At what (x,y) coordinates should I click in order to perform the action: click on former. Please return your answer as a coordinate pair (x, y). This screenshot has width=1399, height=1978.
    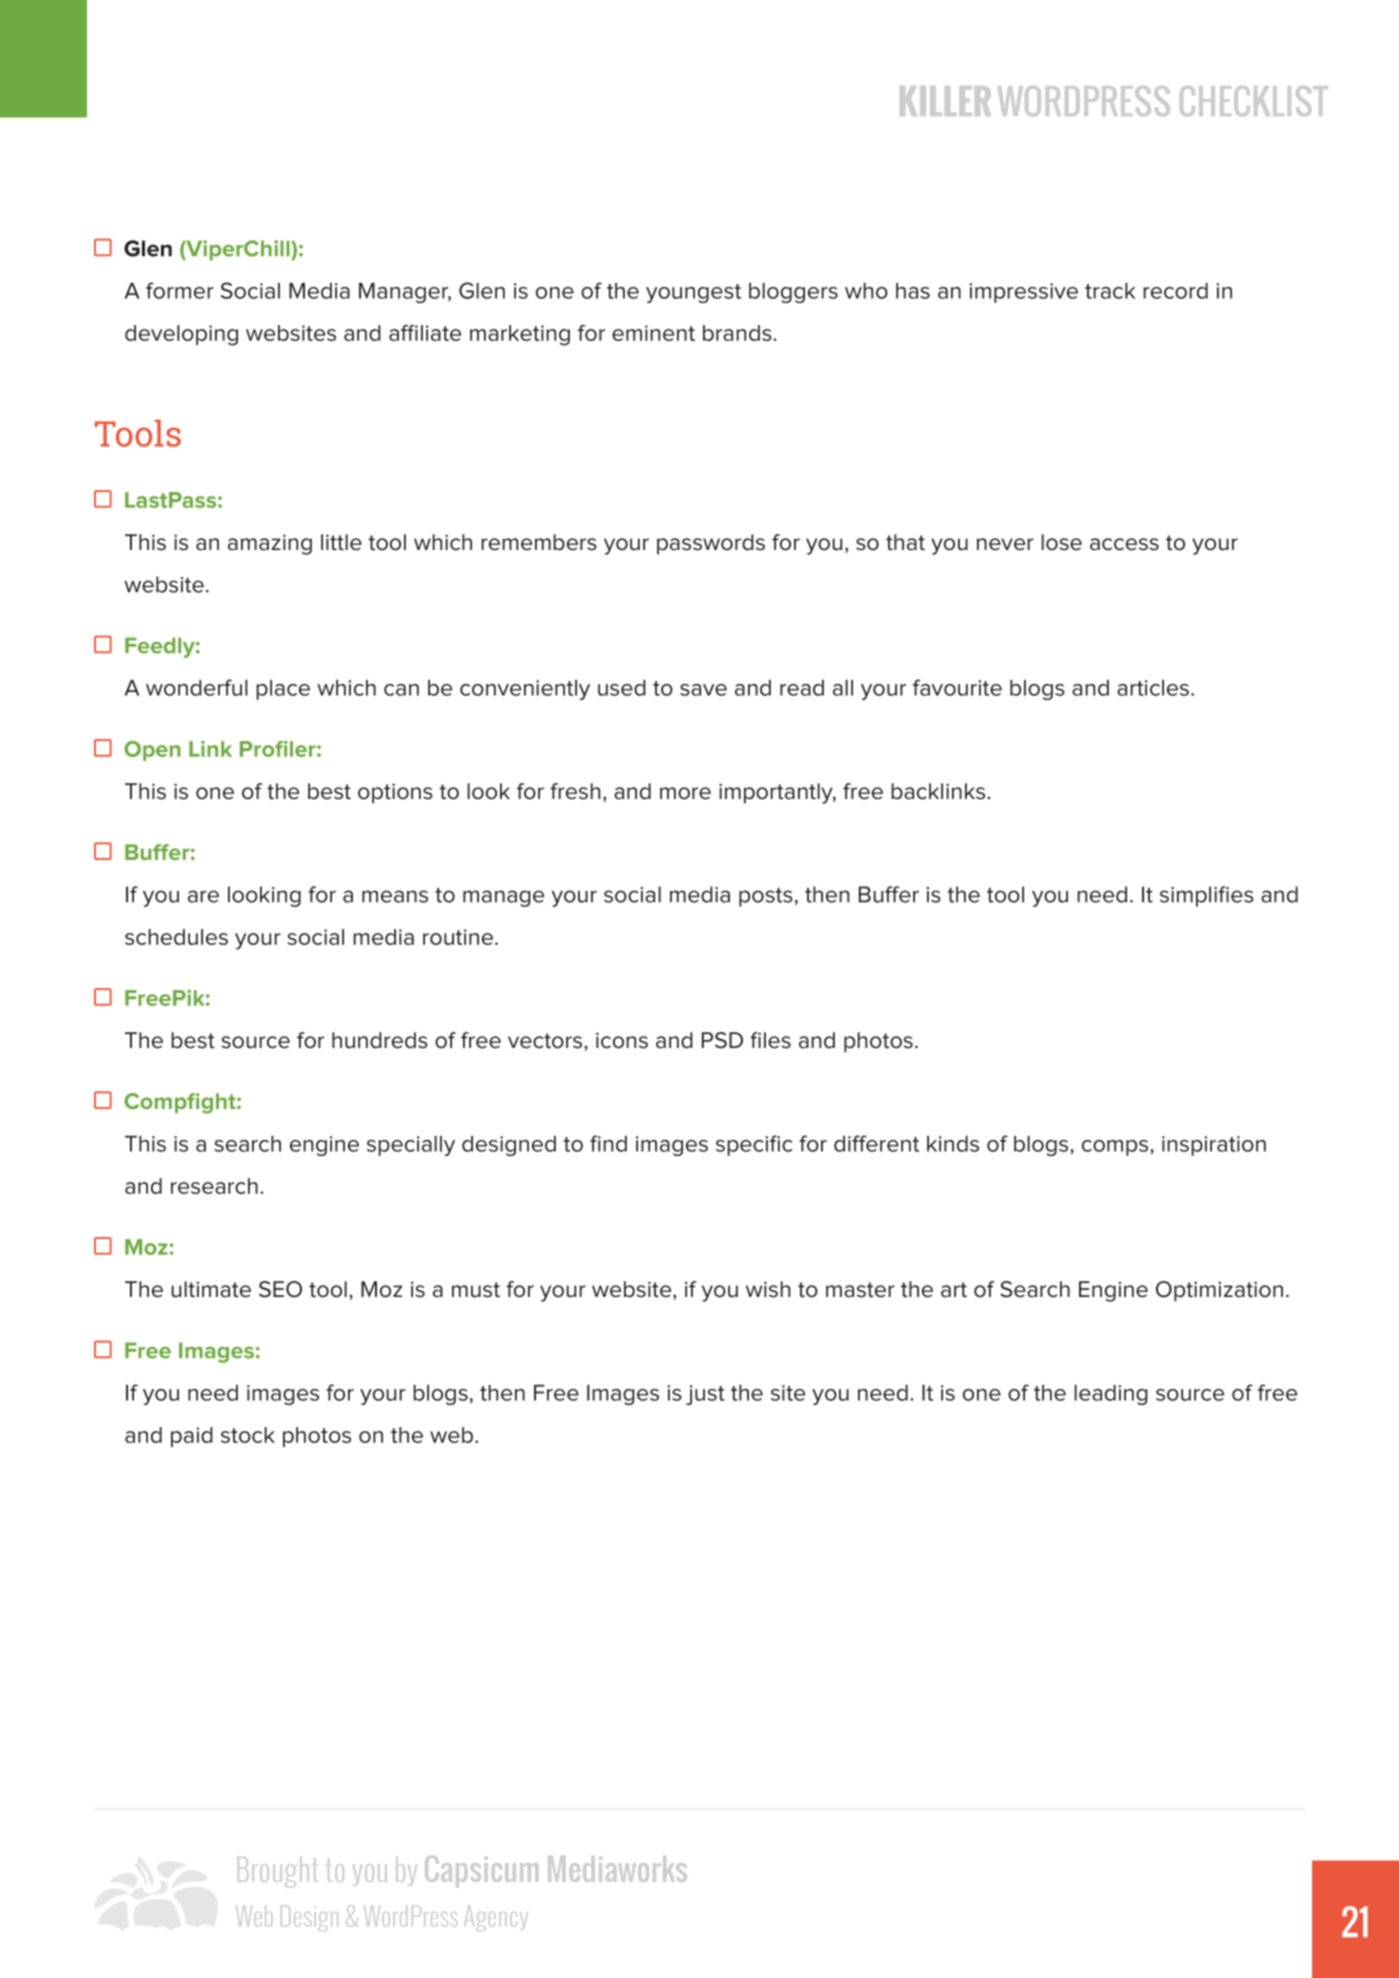
    Looking at the image, I should click on (180, 290).
